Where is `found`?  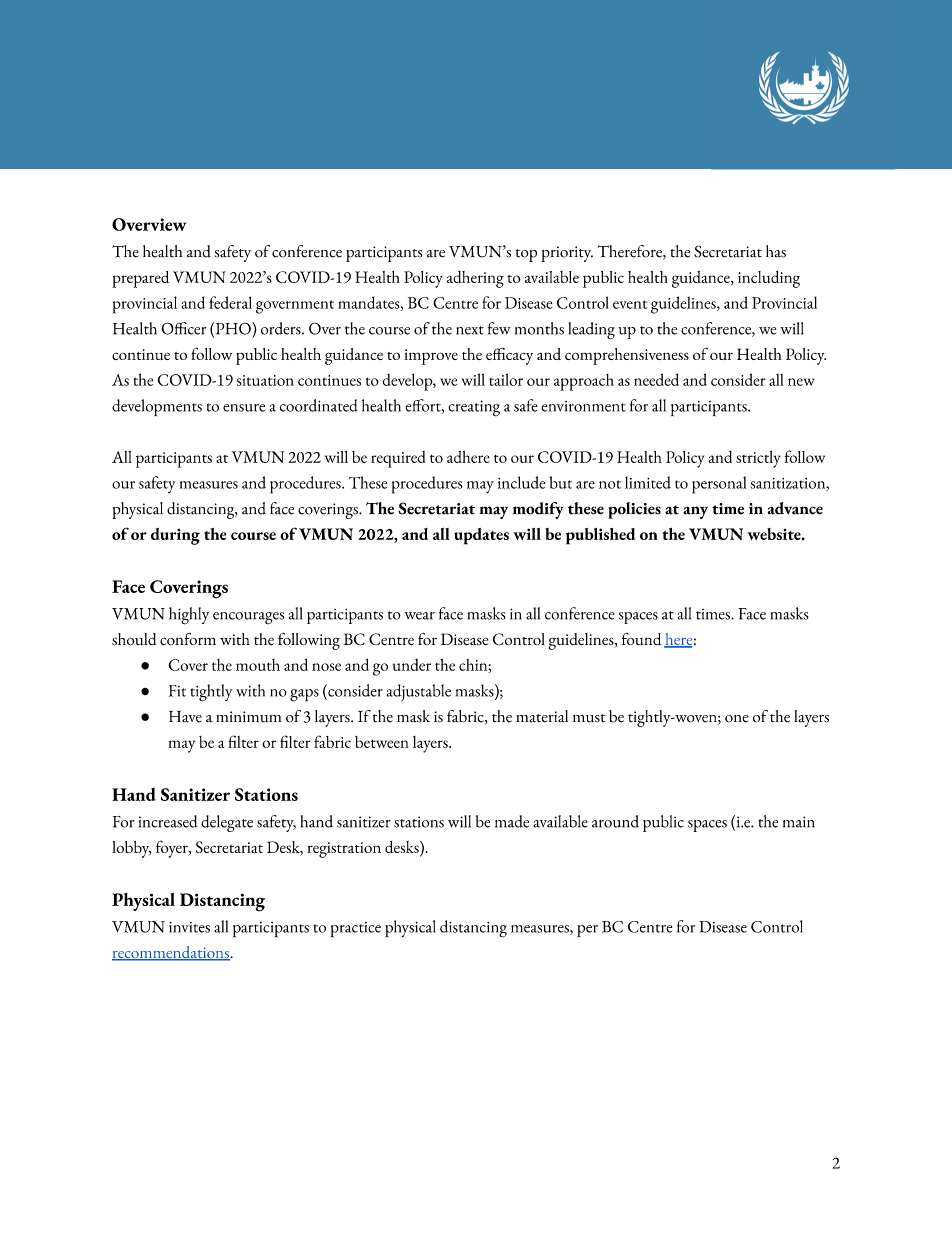 found is located at coordinates (641, 639).
